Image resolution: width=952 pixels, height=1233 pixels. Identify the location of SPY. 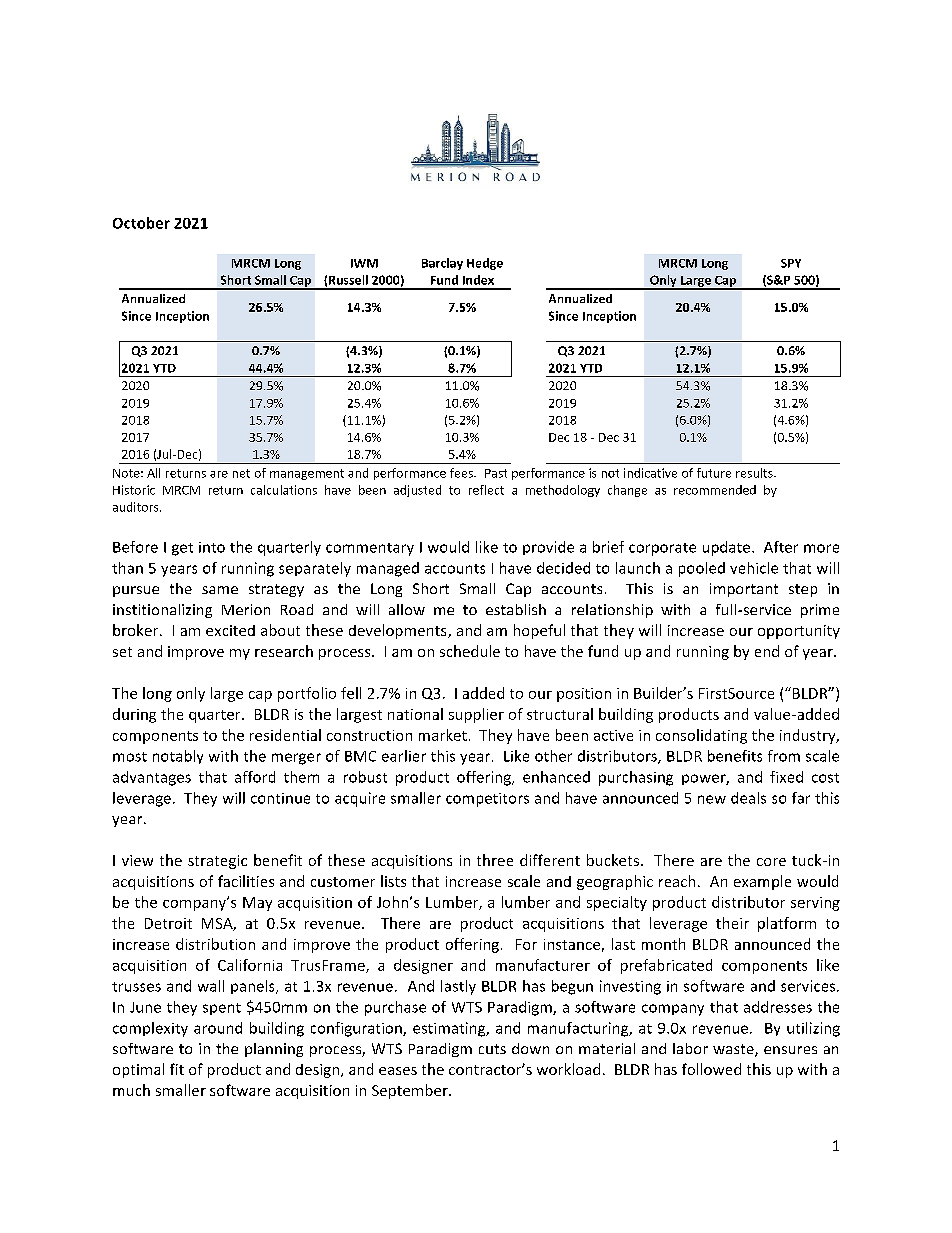
(791, 263).
